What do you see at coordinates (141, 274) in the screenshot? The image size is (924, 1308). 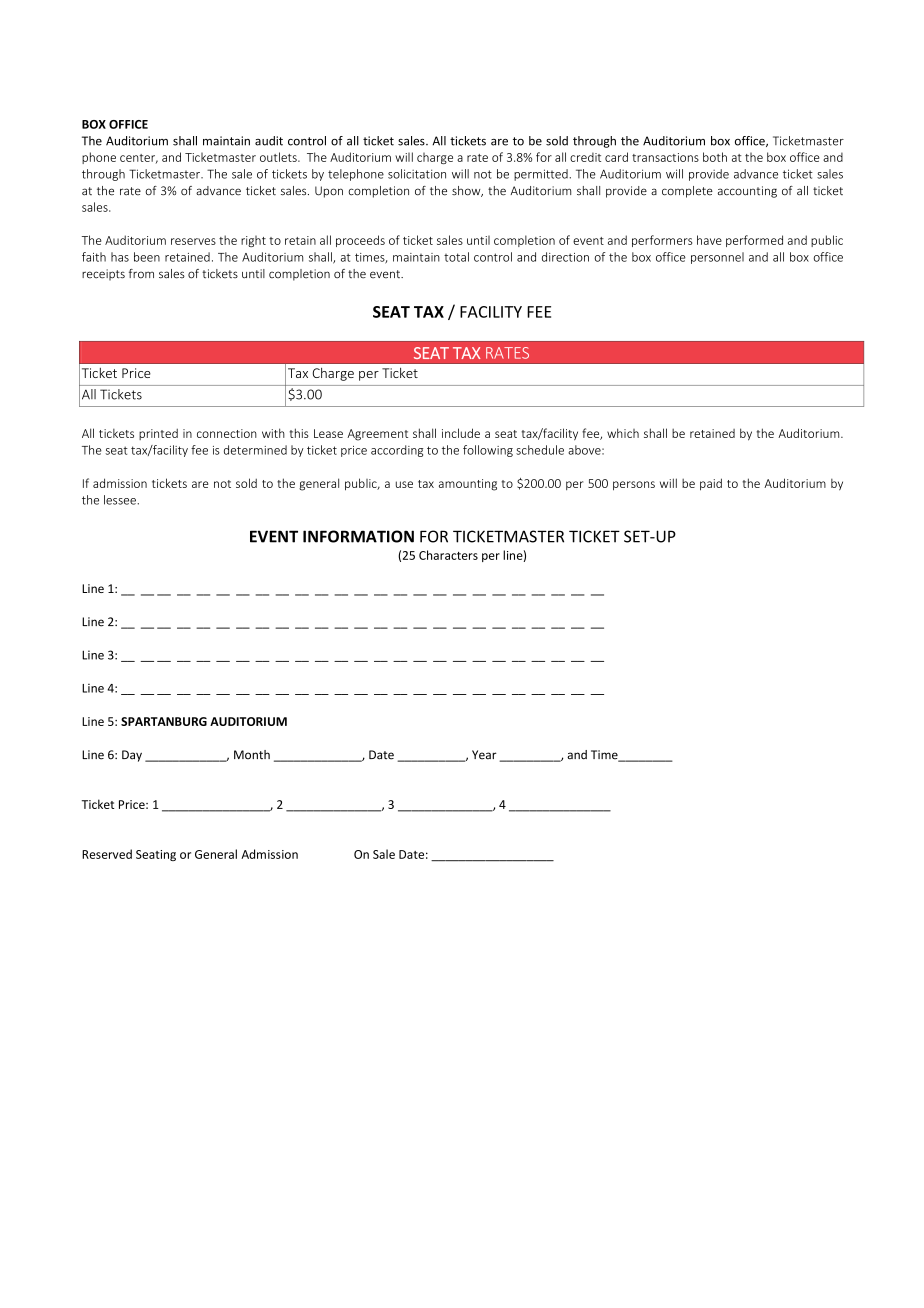 I see `from` at bounding box center [141, 274].
